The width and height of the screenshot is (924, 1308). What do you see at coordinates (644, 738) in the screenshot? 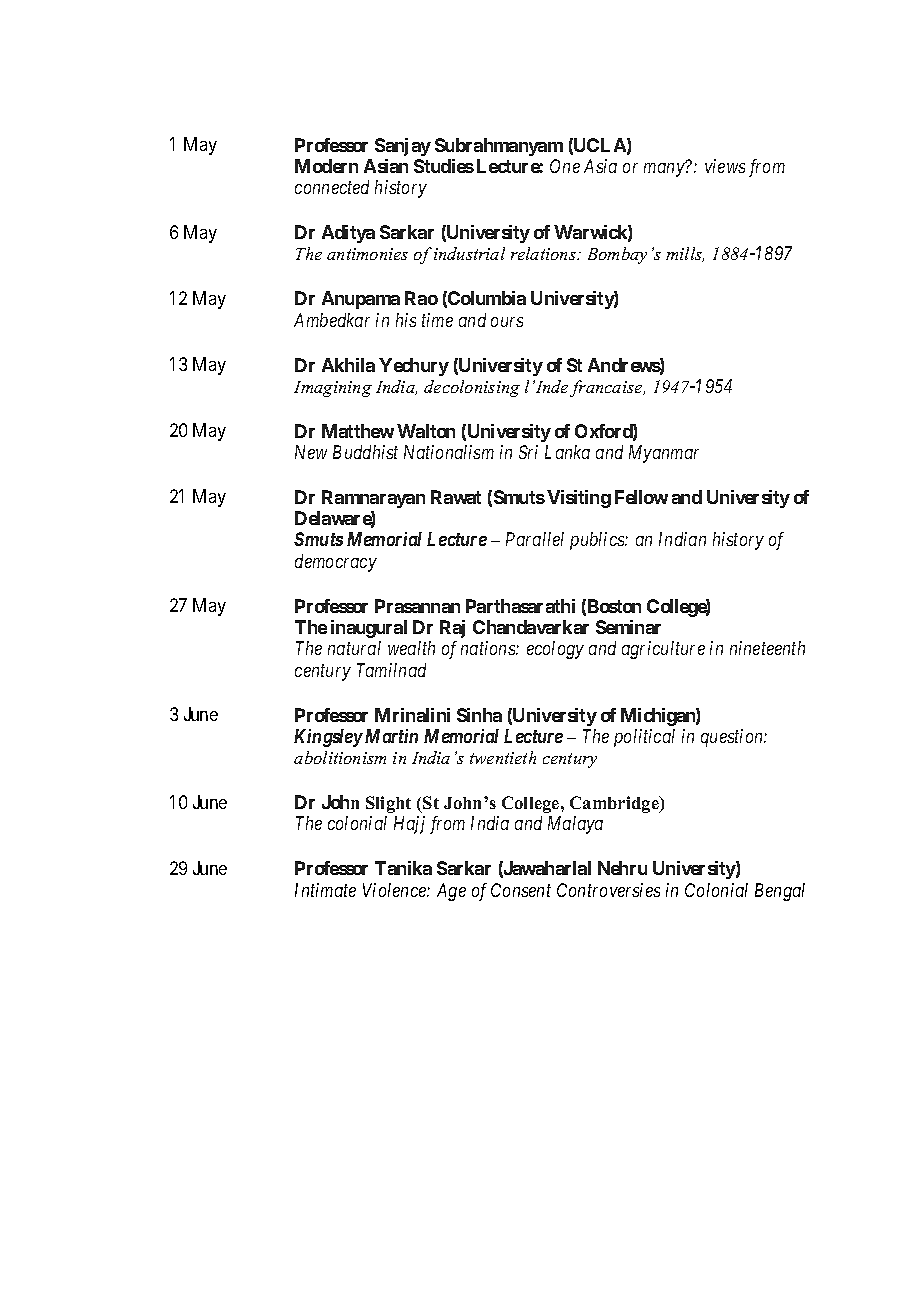
I see `political` at bounding box center [644, 738].
